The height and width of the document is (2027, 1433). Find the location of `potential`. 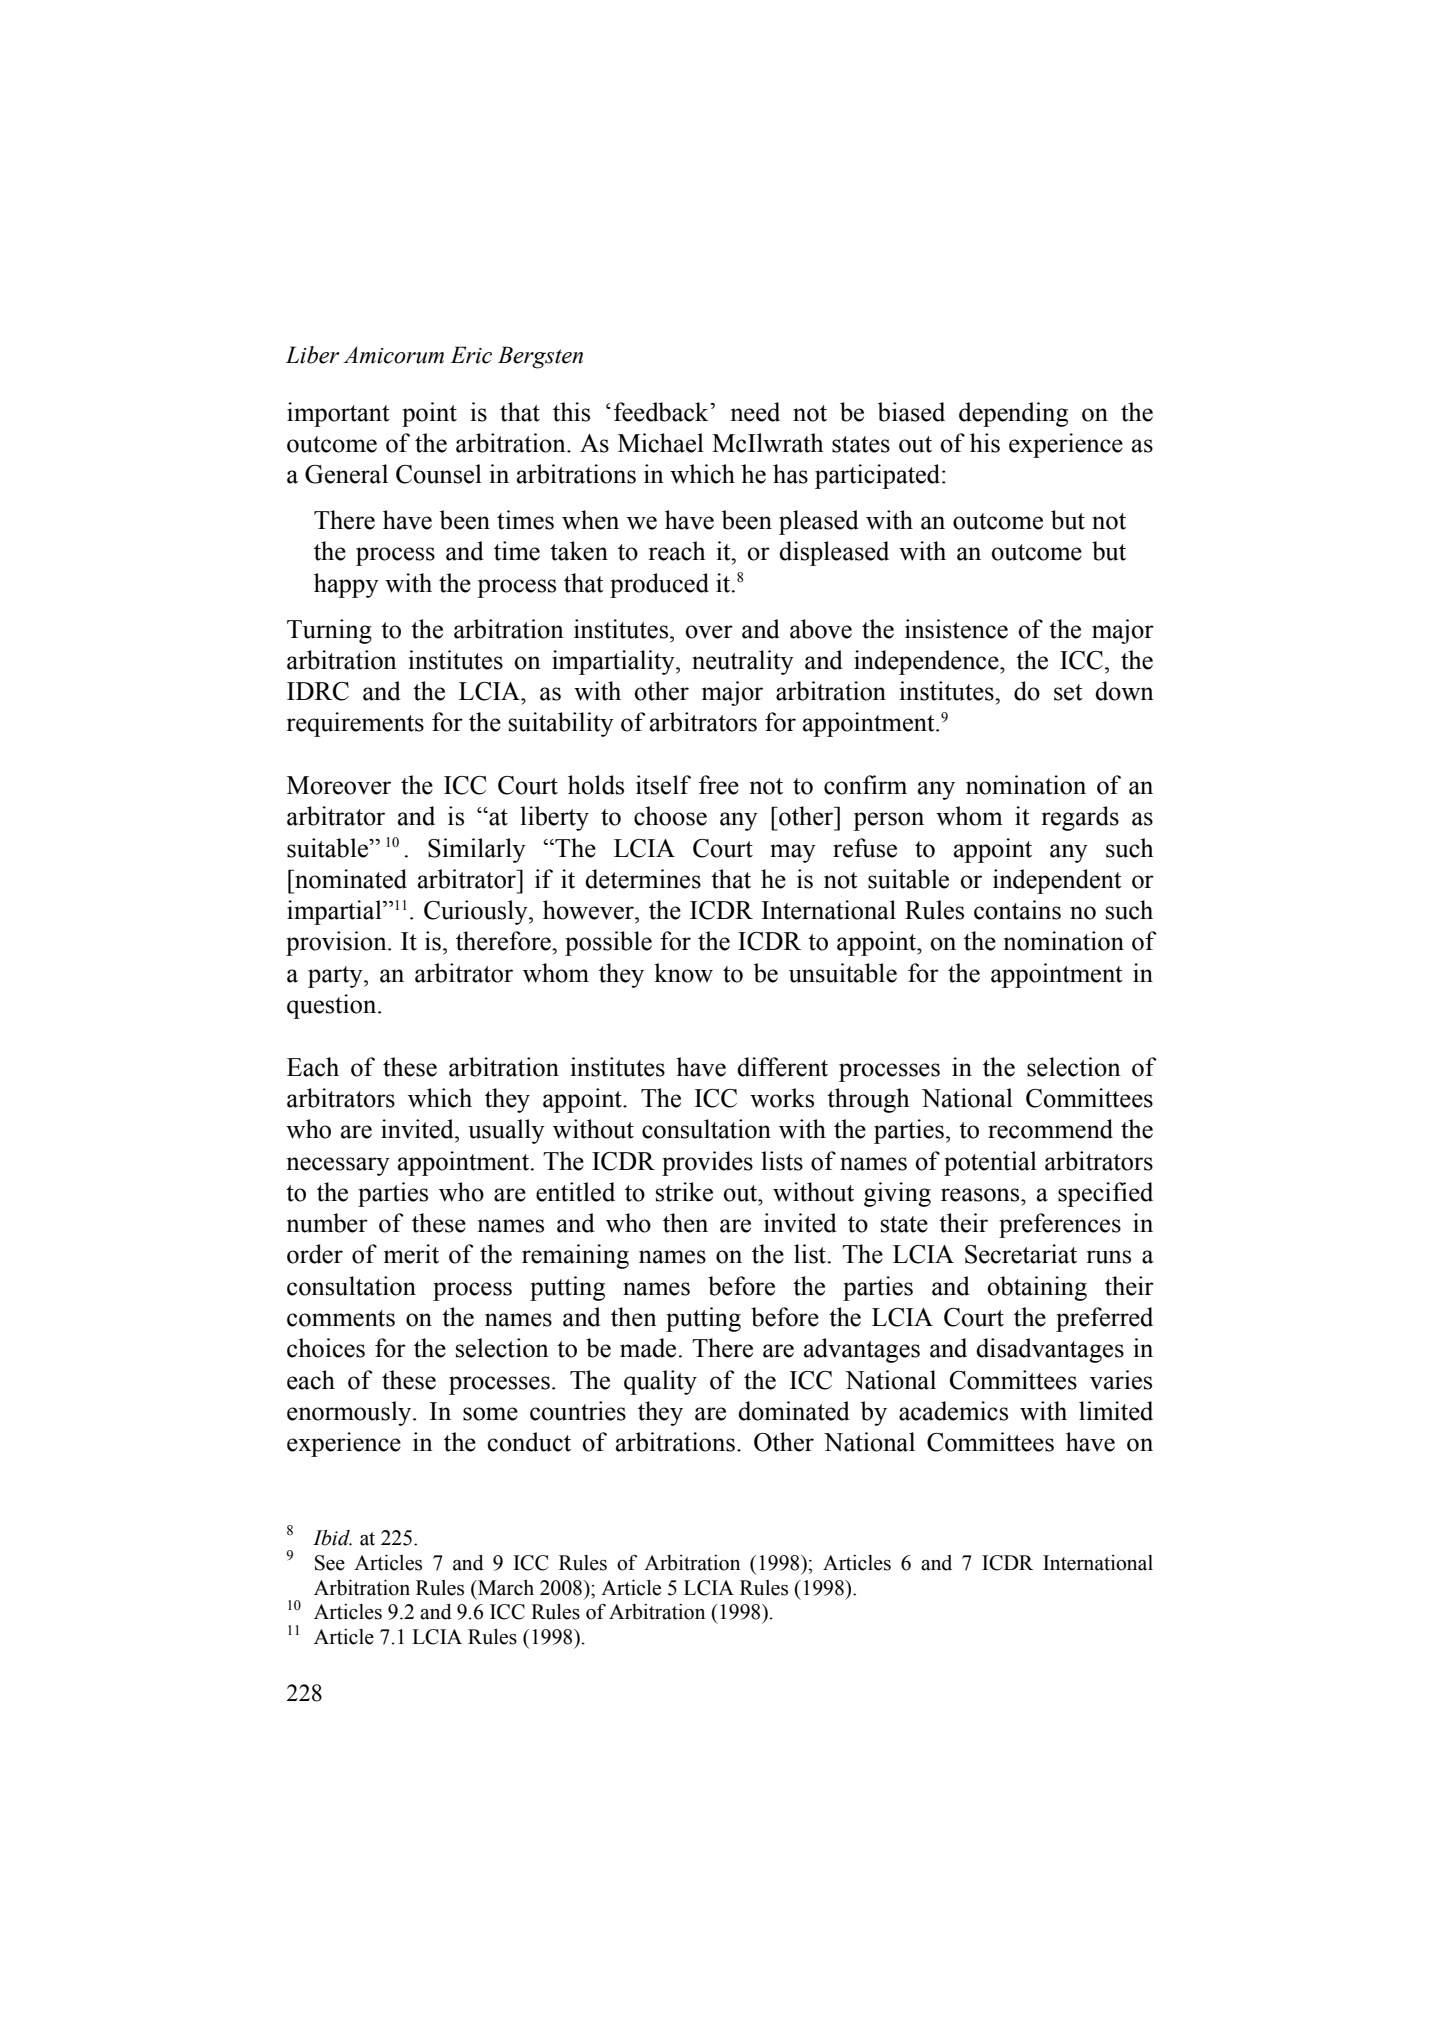

potential is located at coordinates (990, 1163).
